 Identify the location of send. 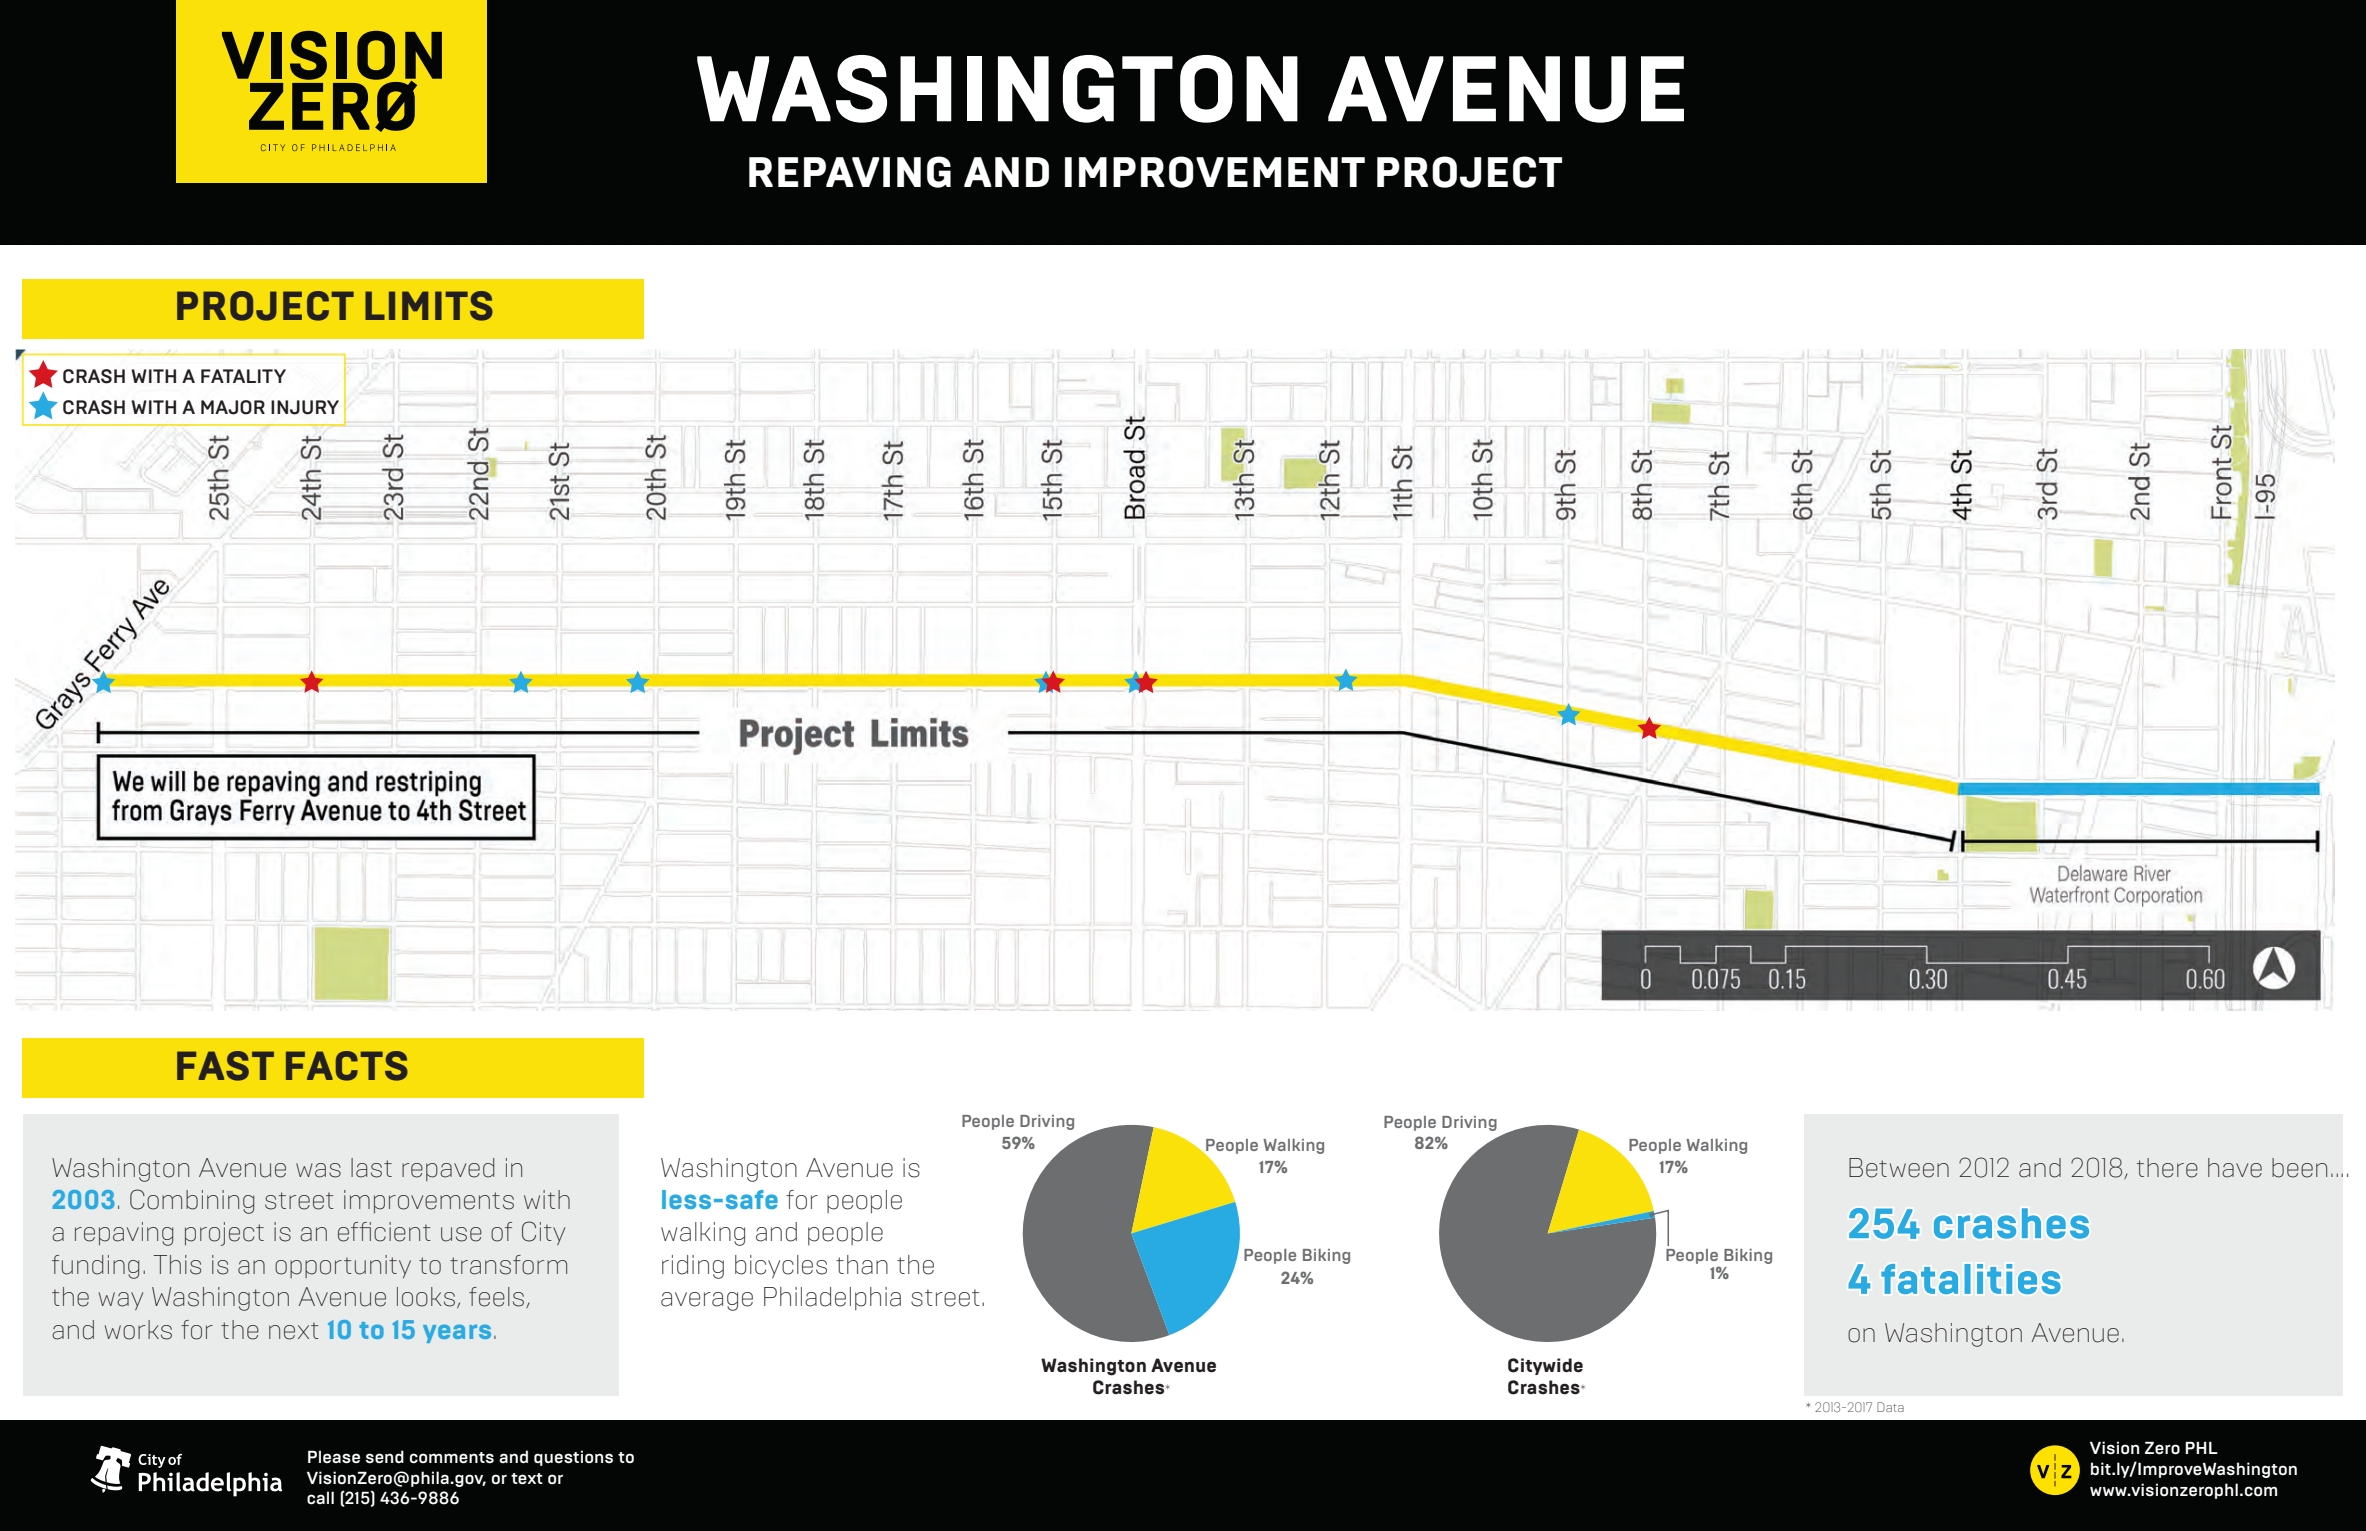
(385, 1457).
